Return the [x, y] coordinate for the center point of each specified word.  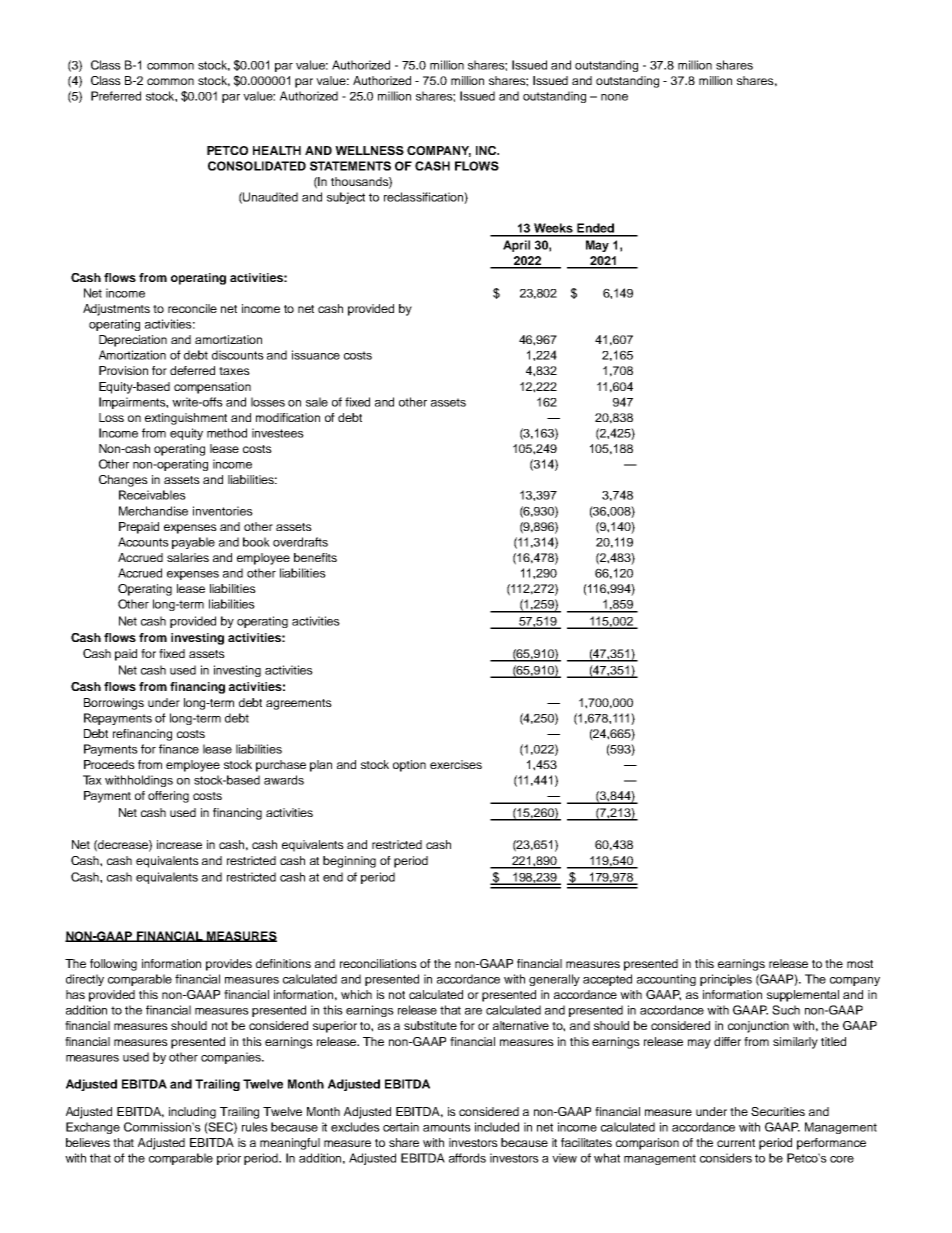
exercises [456, 764]
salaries [188, 557]
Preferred [116, 96]
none [614, 97]
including [192, 1113]
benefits [315, 557]
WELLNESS [369, 150]
